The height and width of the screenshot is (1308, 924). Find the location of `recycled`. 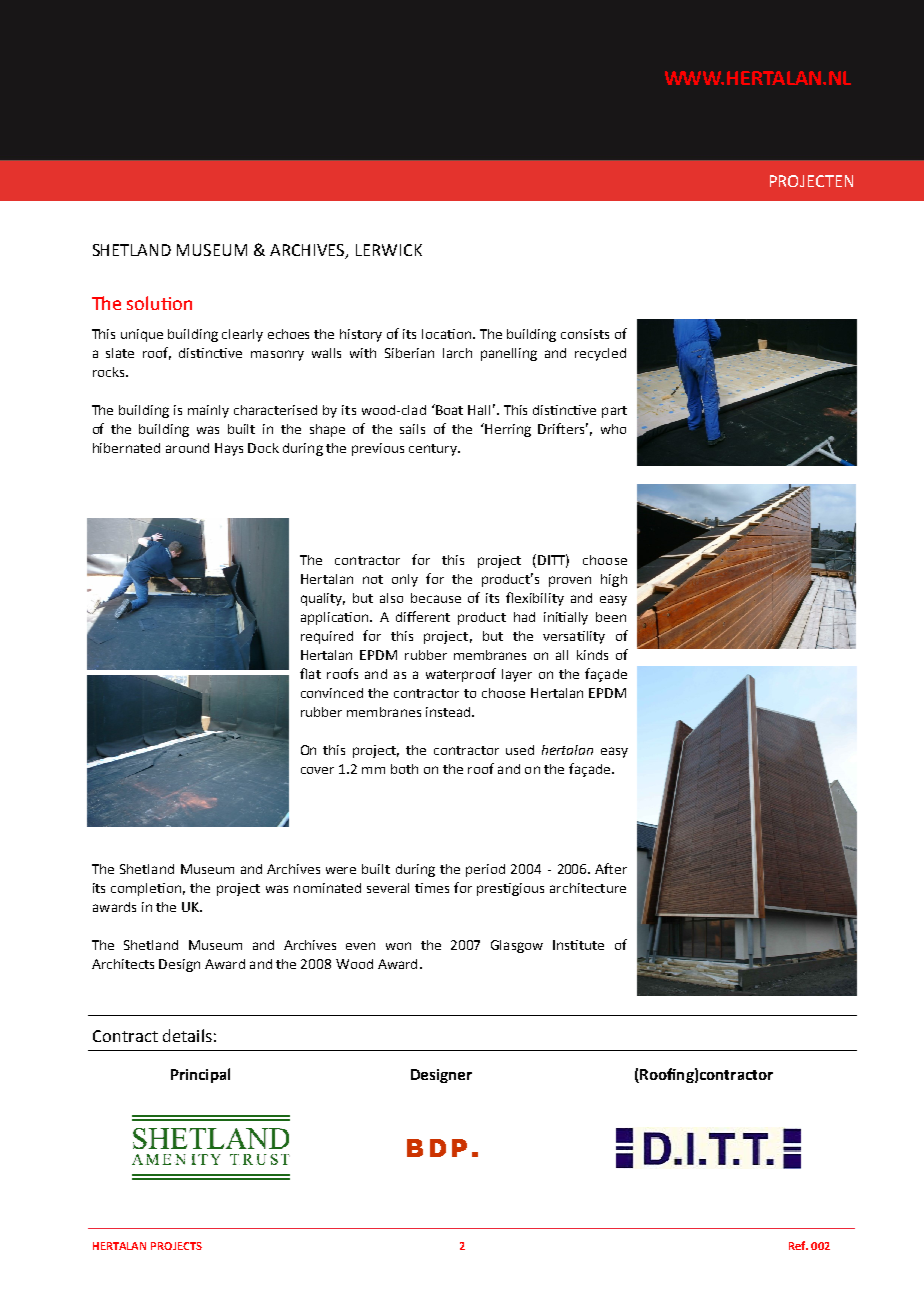

recycled is located at coordinates (600, 354).
